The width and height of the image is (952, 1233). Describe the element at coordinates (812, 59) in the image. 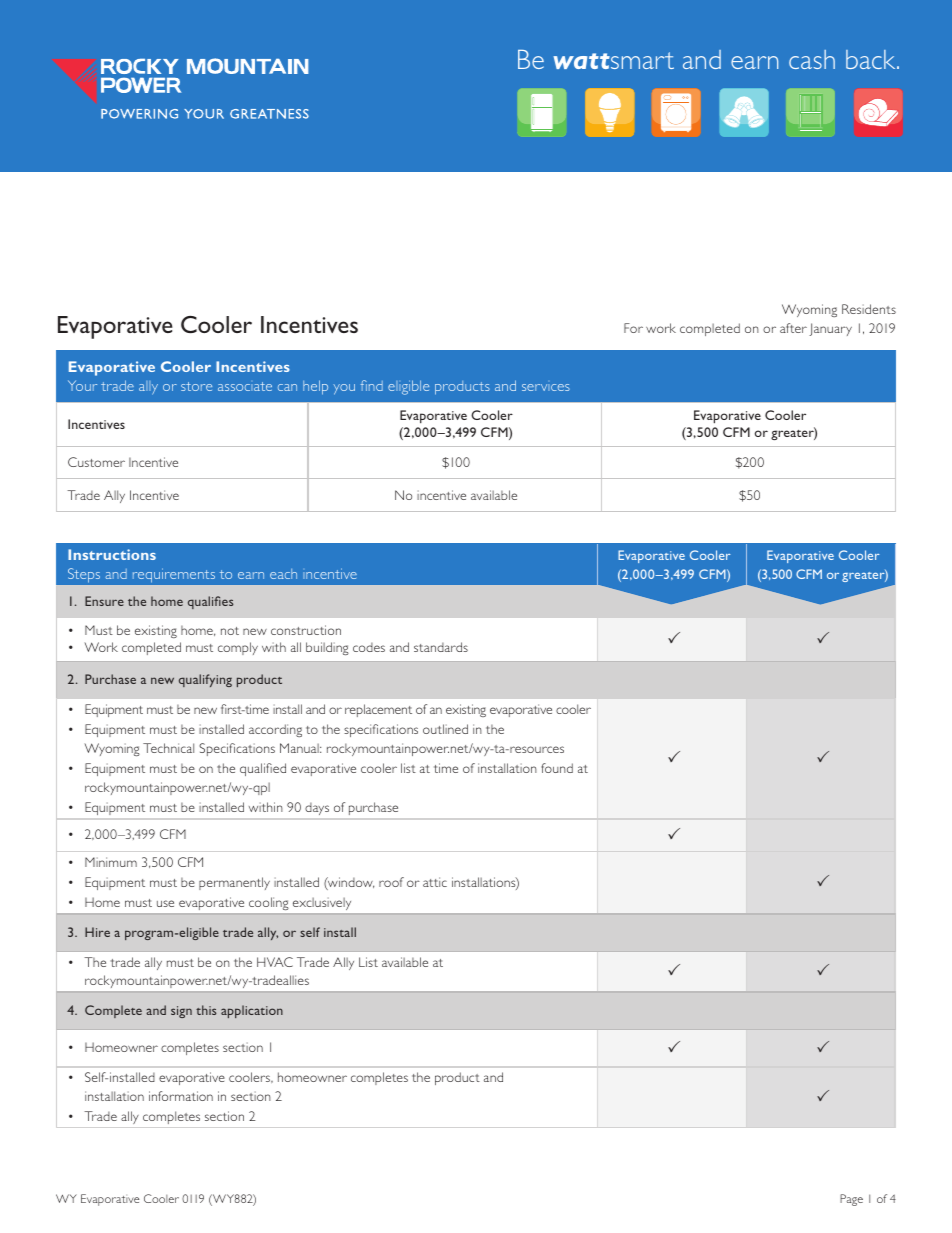

I see `cash` at that location.
